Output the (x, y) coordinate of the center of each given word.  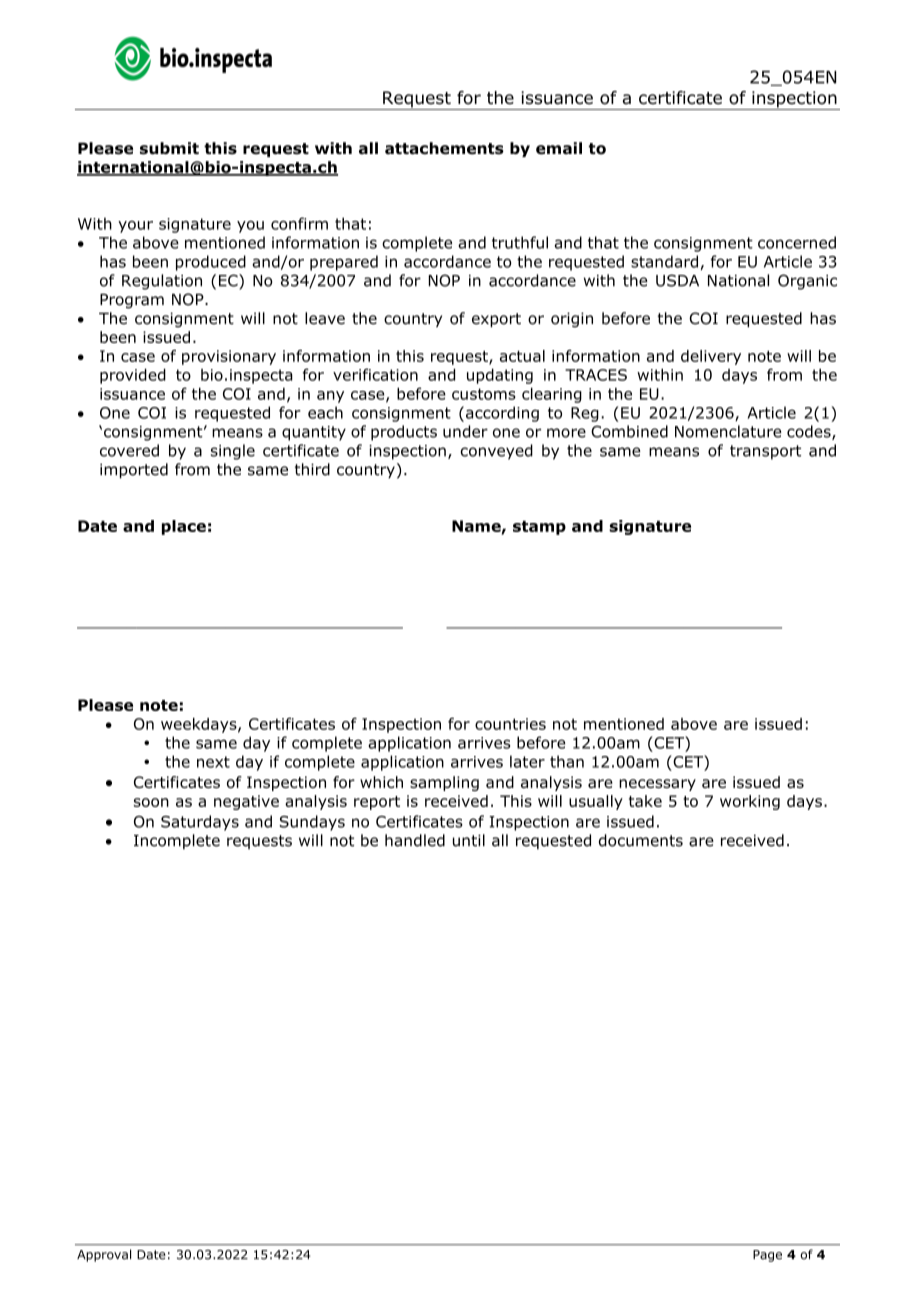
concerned (797, 242)
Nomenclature (728, 431)
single (233, 452)
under (465, 431)
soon (151, 802)
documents (641, 840)
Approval (104, 1255)
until (469, 840)
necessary (657, 785)
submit (169, 148)
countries (510, 724)
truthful (520, 242)
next (213, 762)
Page (767, 1256)
